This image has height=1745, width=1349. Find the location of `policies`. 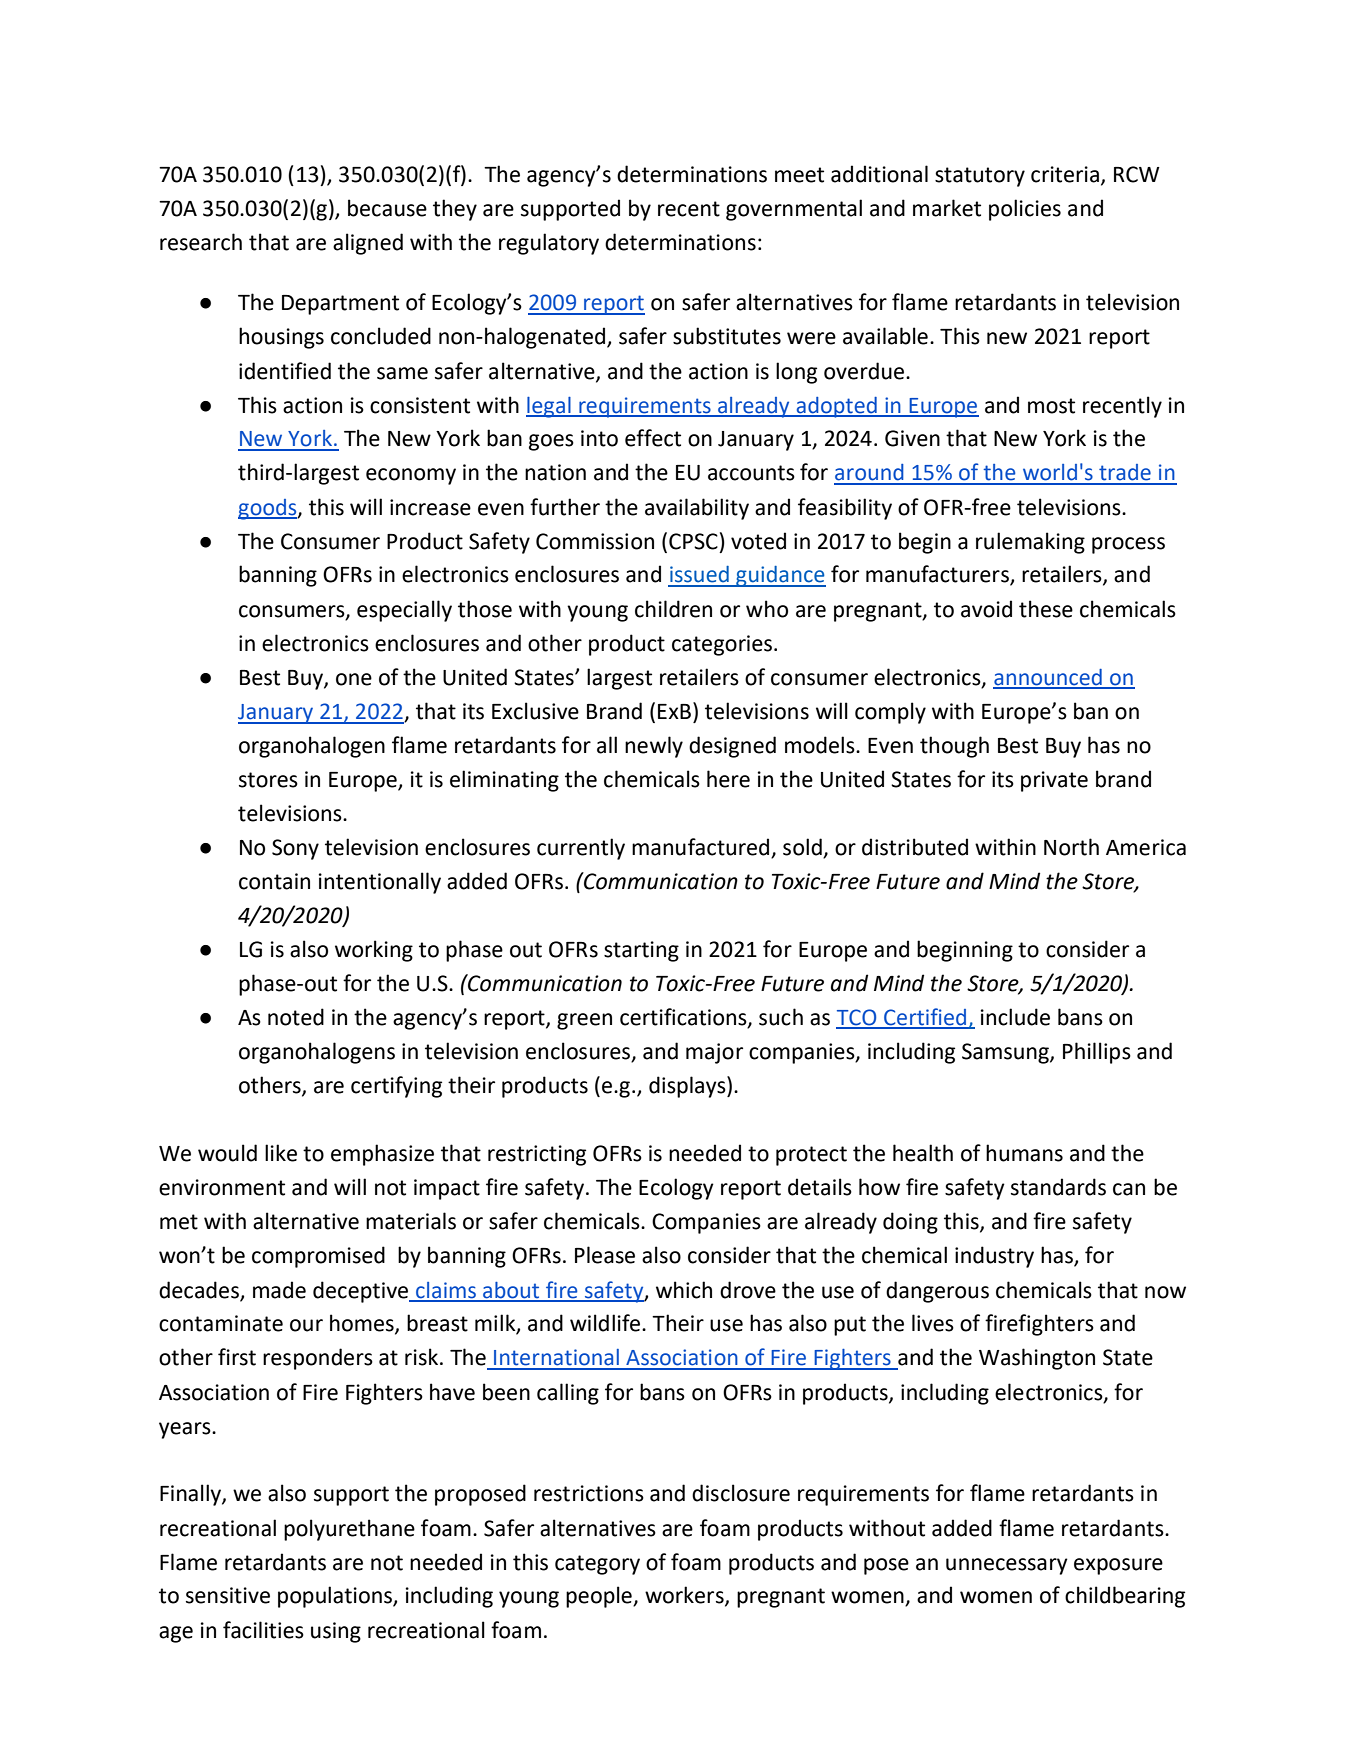

policies is located at coordinates (1025, 210).
